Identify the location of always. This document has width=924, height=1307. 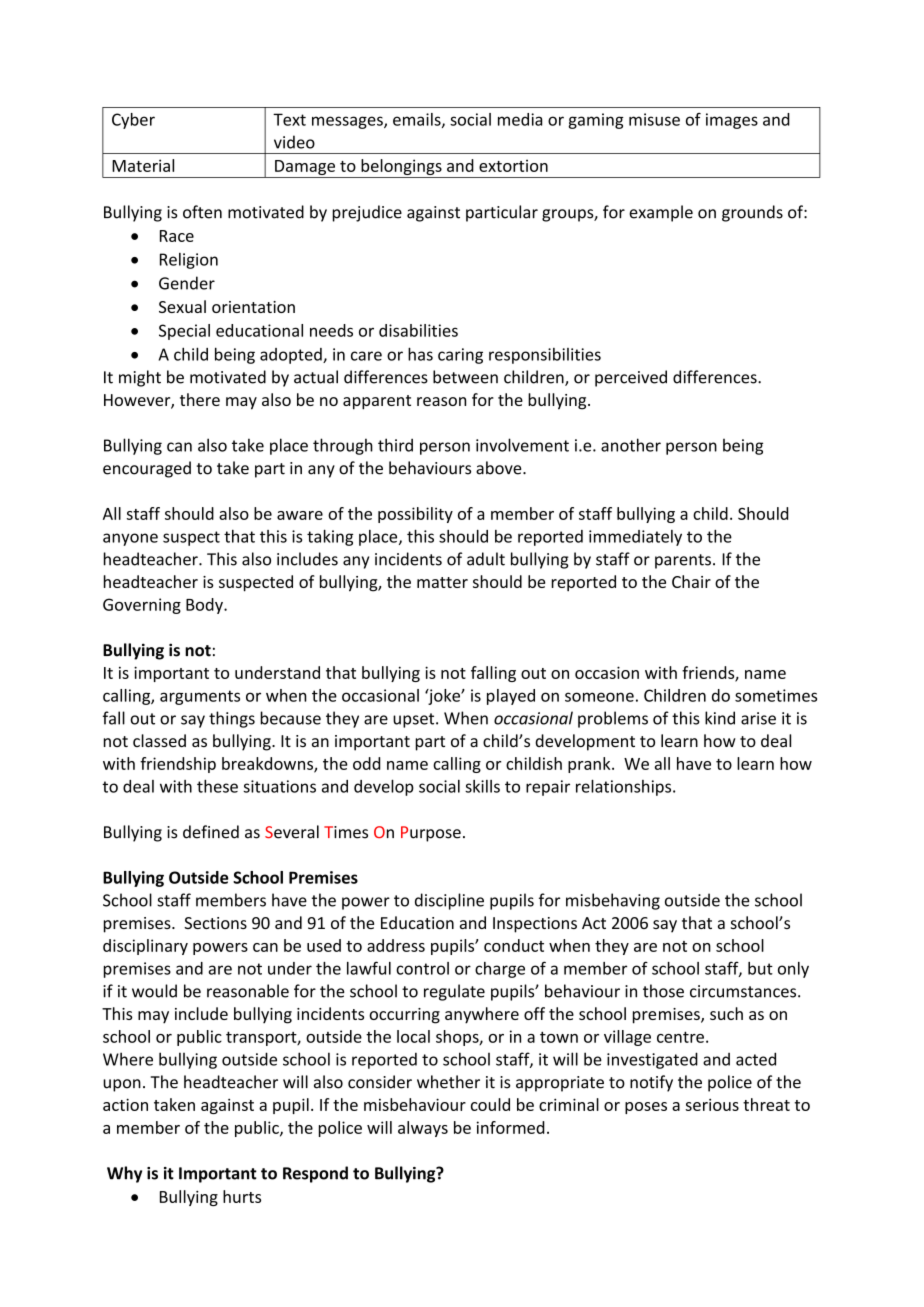
(423, 1129).
